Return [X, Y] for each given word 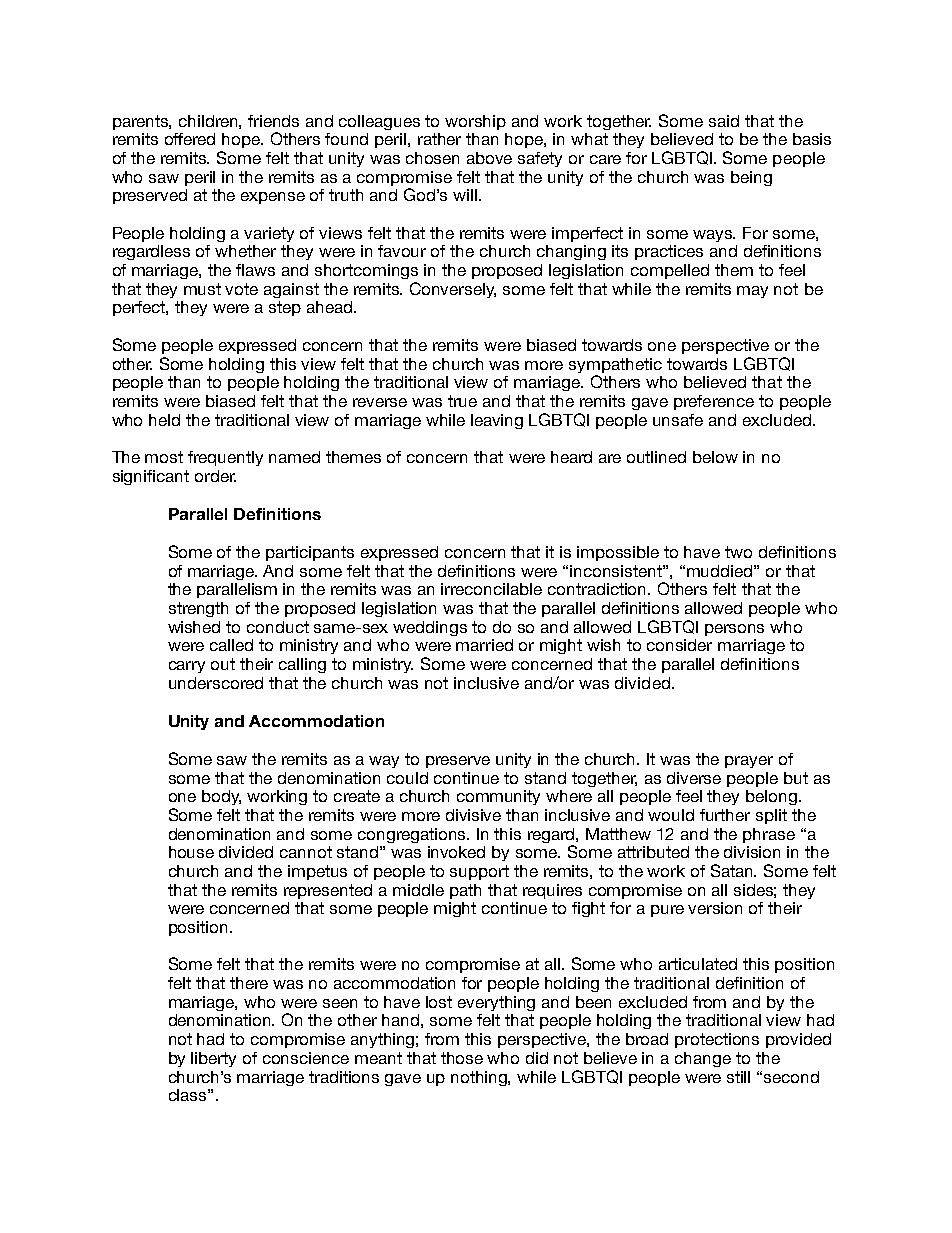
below [715, 457]
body [221, 797]
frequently [225, 458]
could [407, 778]
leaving [497, 421]
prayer [749, 762]
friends [273, 121]
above [489, 158]
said [724, 121]
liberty [213, 1059]
